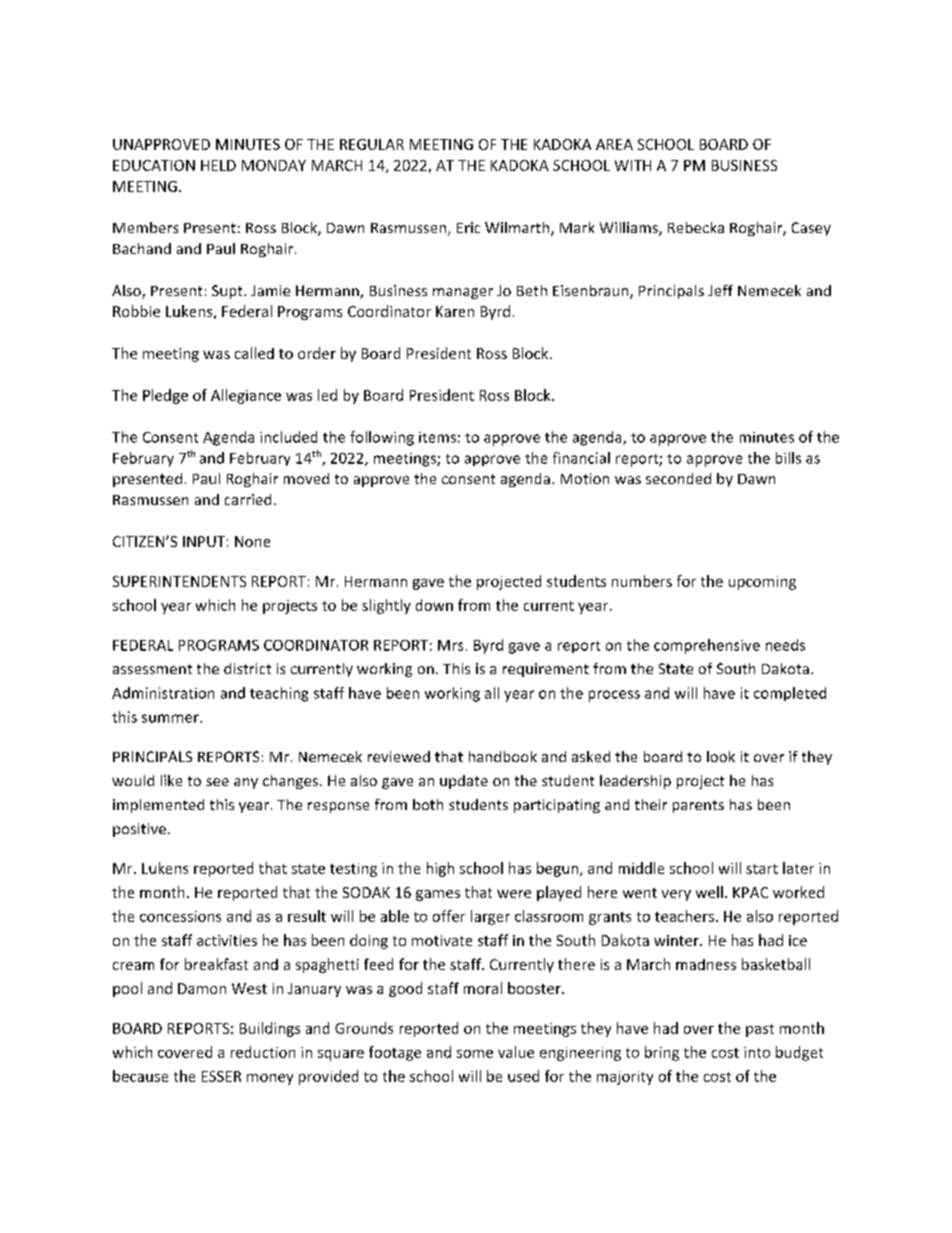  I want to click on into, so click(757, 1052).
